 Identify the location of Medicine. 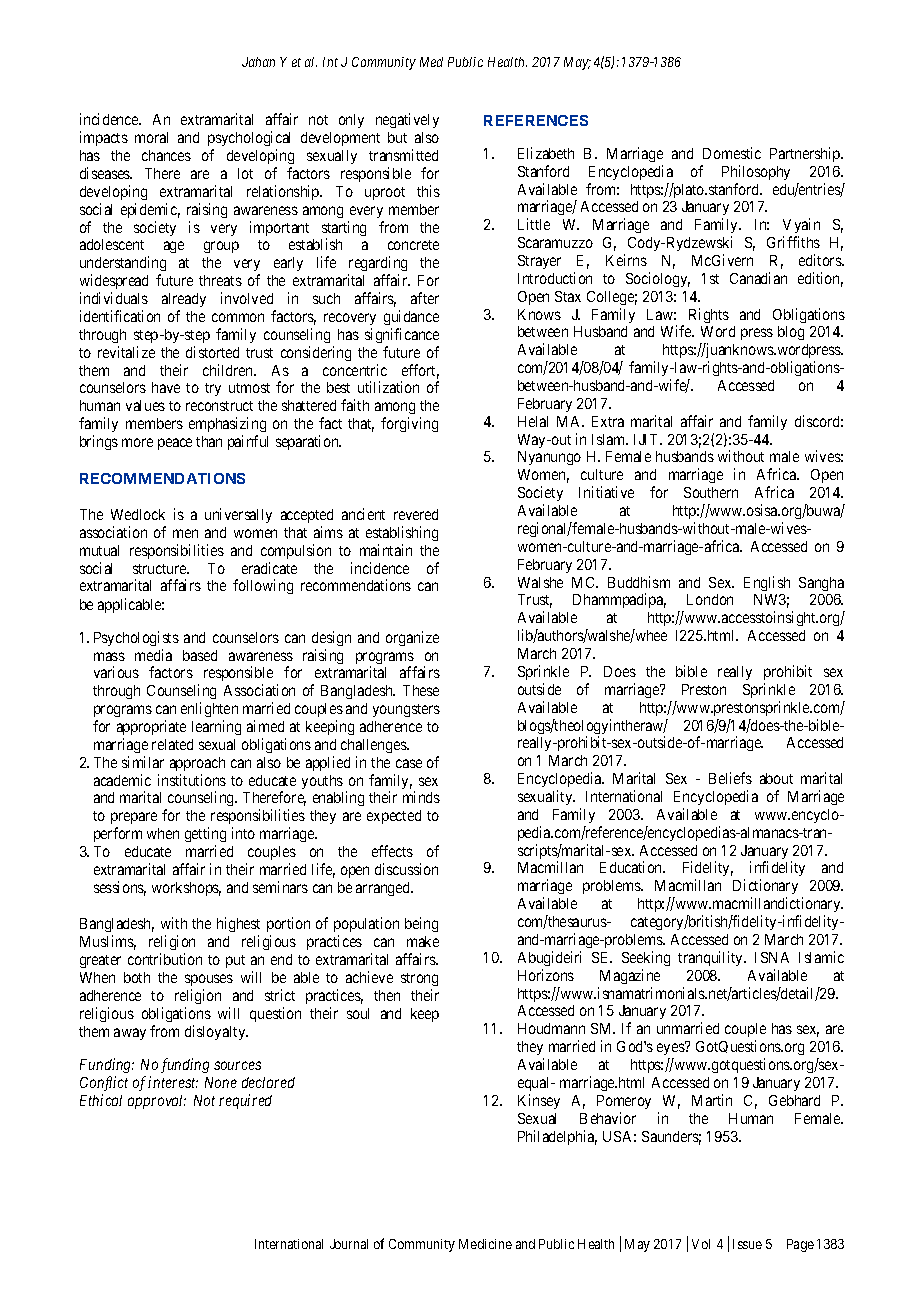
(485, 1244).
